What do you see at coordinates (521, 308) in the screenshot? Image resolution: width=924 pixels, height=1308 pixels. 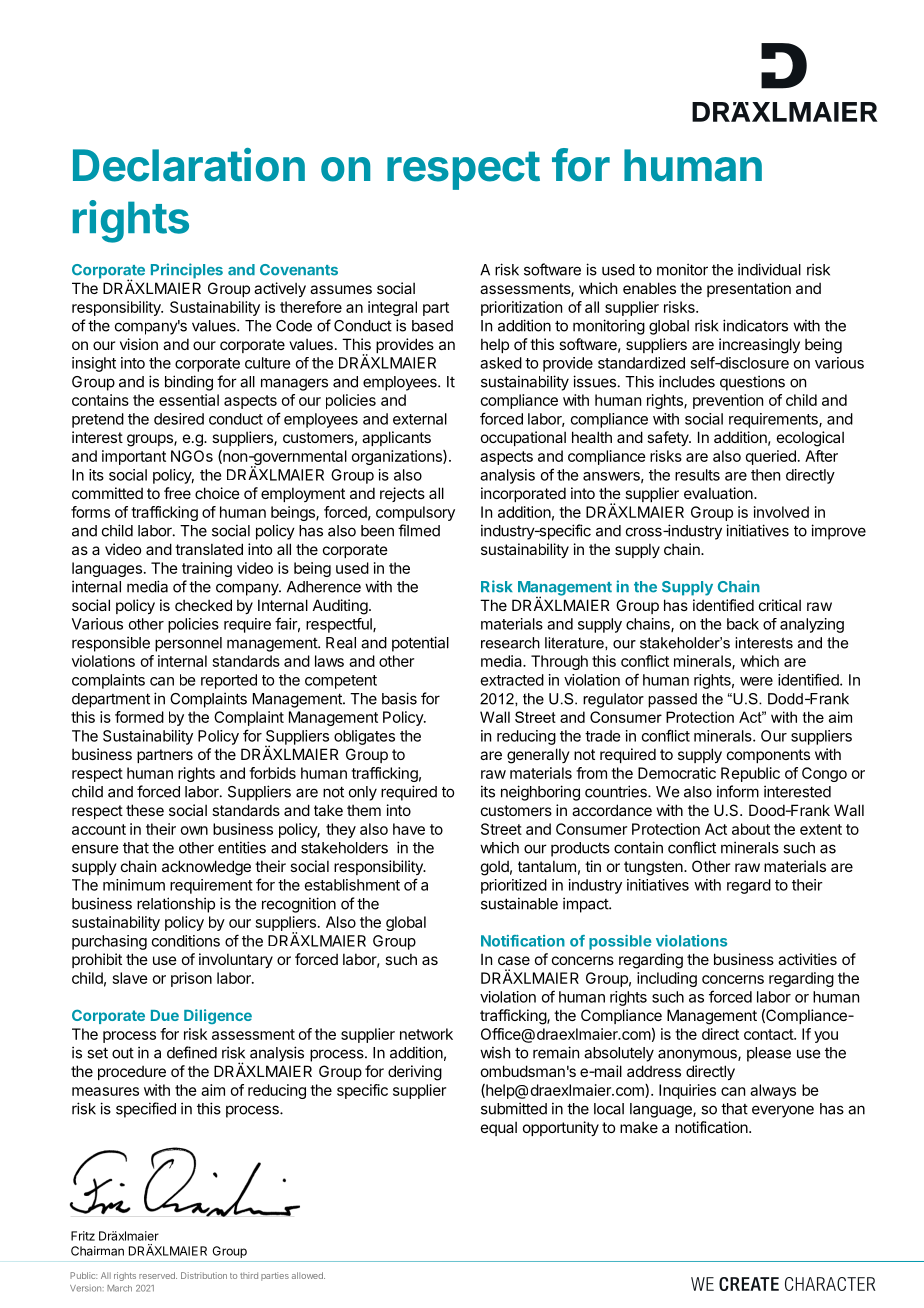 I see `prioritization` at bounding box center [521, 308].
